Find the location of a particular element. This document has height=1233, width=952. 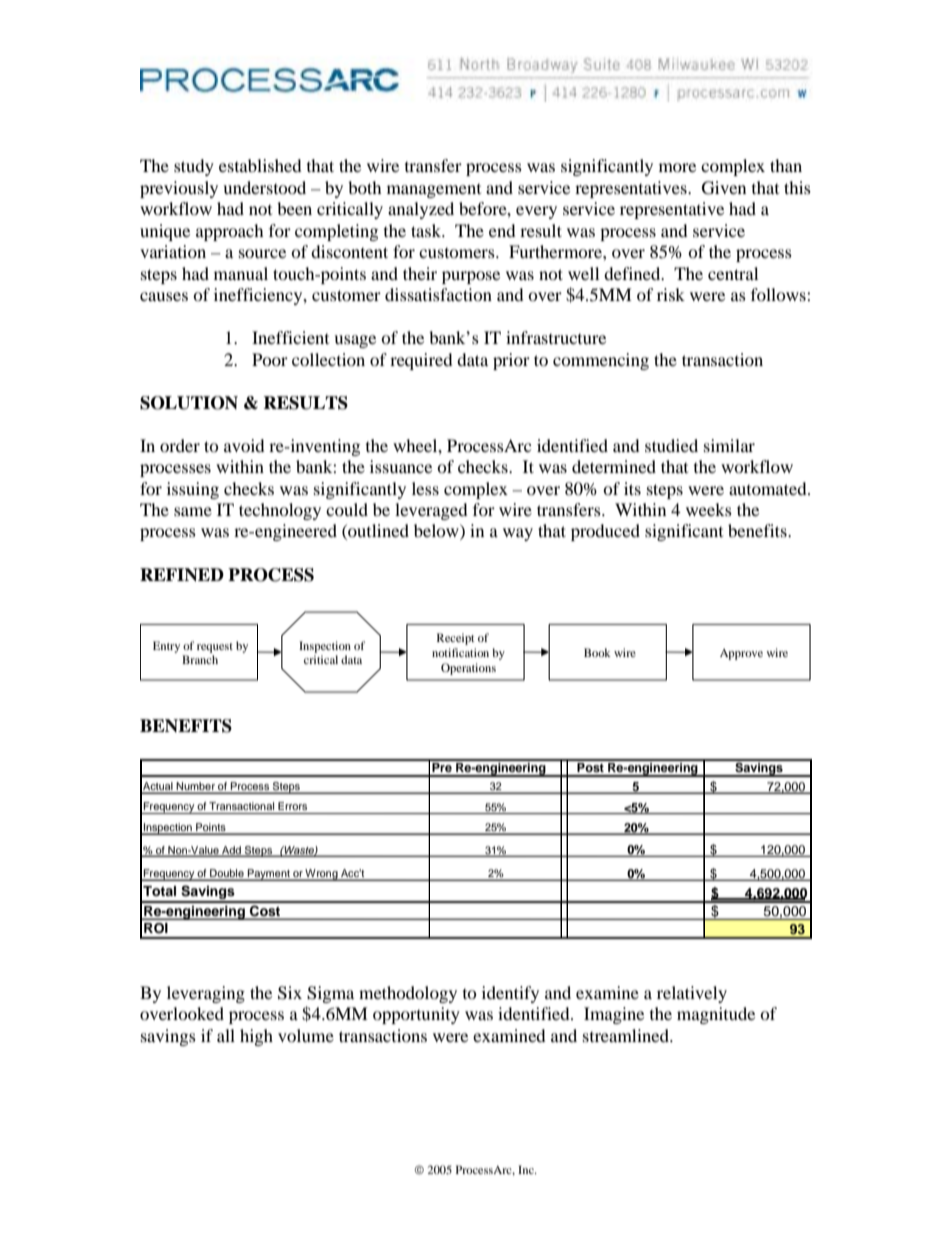

Inc is located at coordinates (527, 1169).
